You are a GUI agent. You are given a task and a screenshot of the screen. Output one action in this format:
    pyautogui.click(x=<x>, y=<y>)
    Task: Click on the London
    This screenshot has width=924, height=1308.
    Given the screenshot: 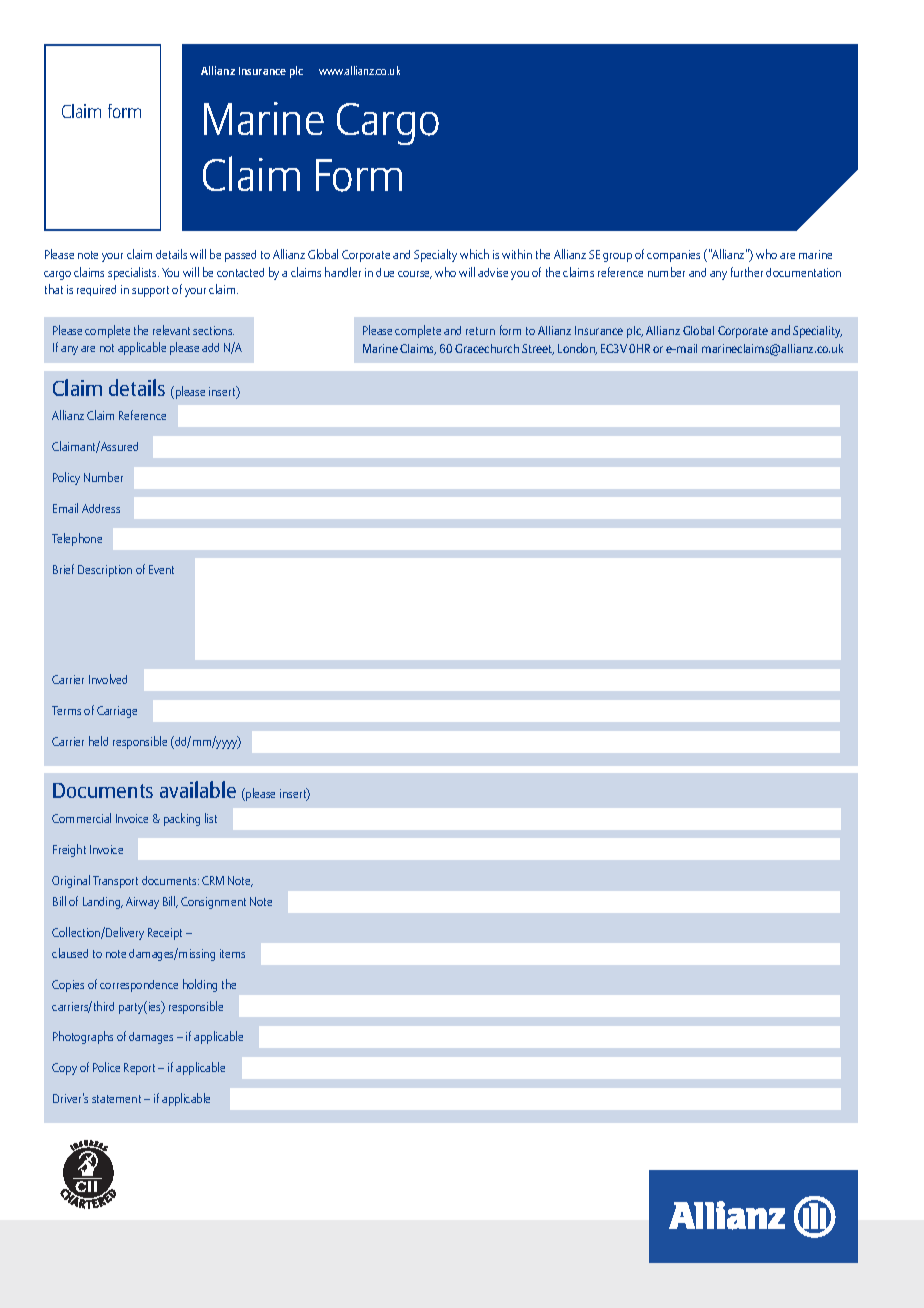 What is the action you would take?
    pyautogui.click(x=577, y=349)
